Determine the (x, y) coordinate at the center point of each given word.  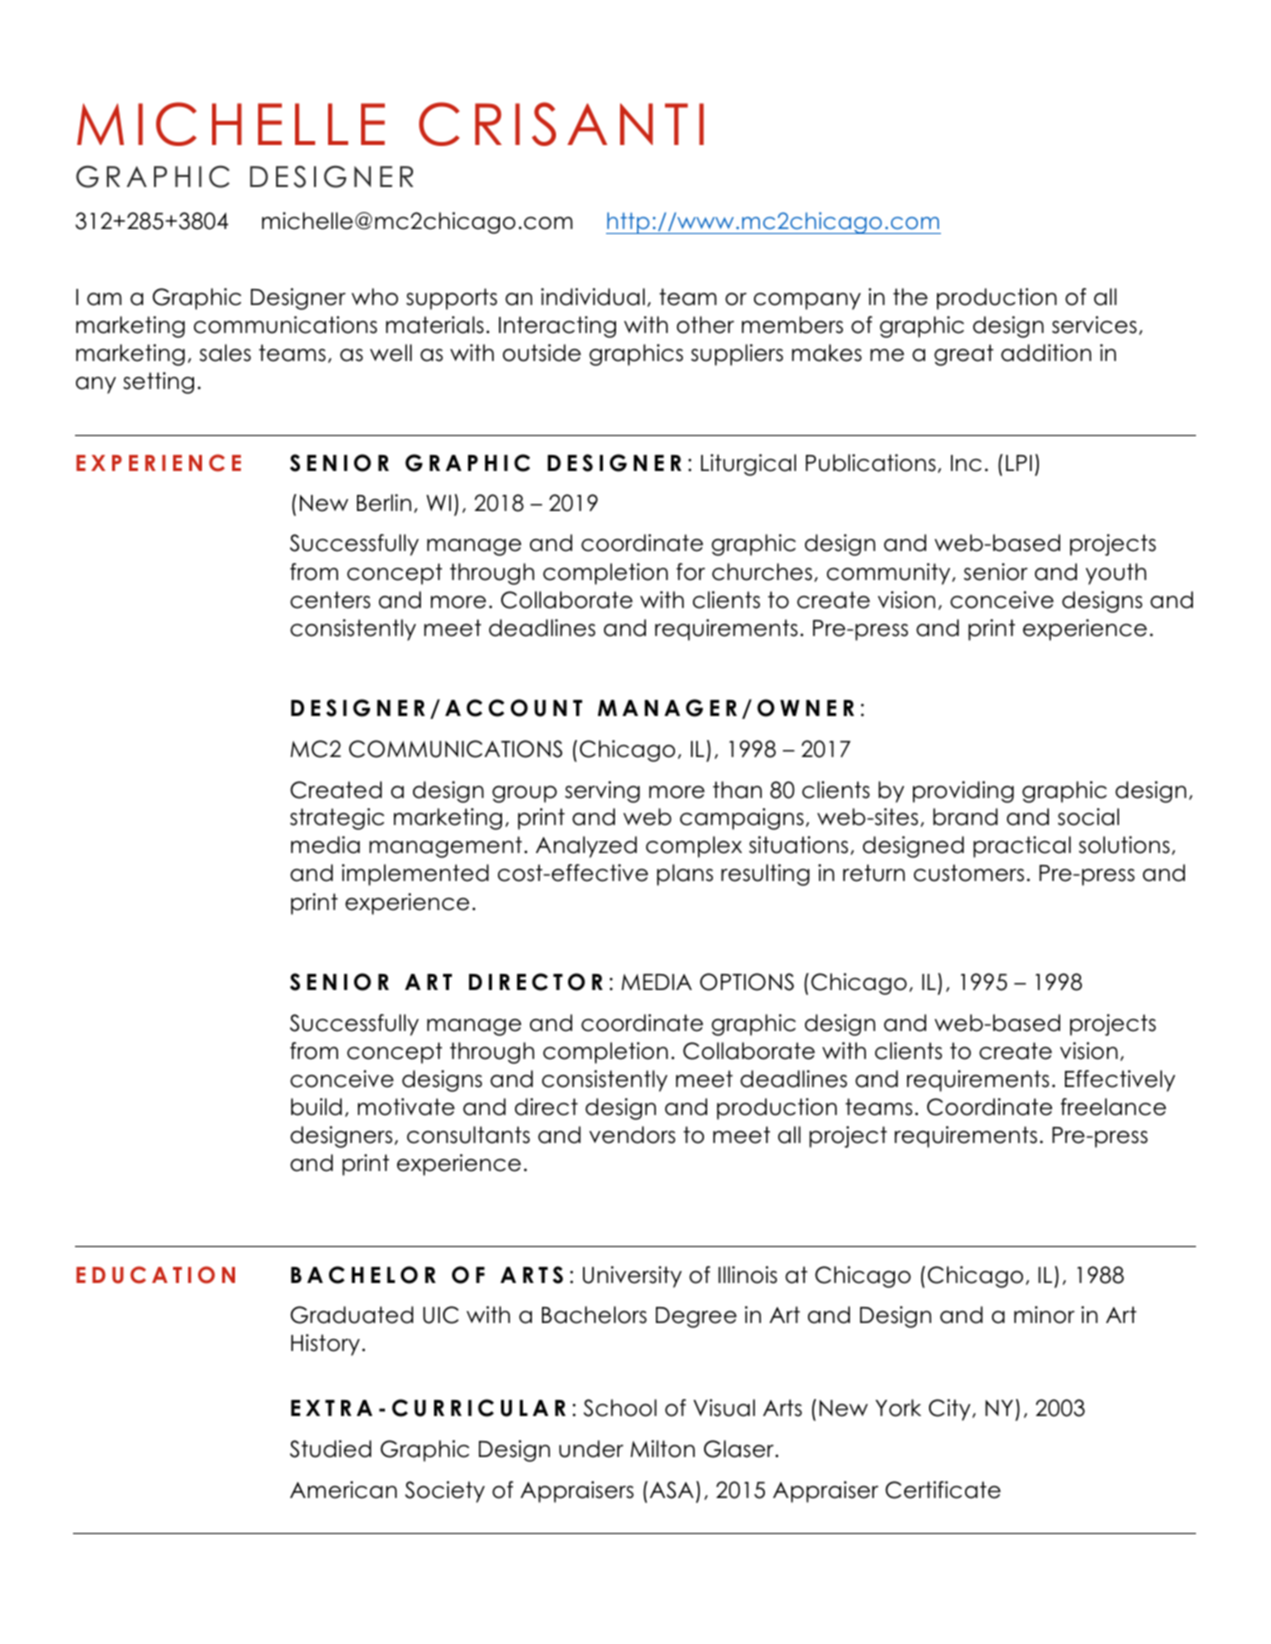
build (316, 1107)
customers (969, 873)
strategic (337, 819)
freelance (1113, 1107)
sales (225, 353)
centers (330, 600)
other (705, 325)
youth (1116, 574)
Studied (330, 1449)
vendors (632, 1135)
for (690, 572)
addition (1046, 353)
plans (685, 875)
